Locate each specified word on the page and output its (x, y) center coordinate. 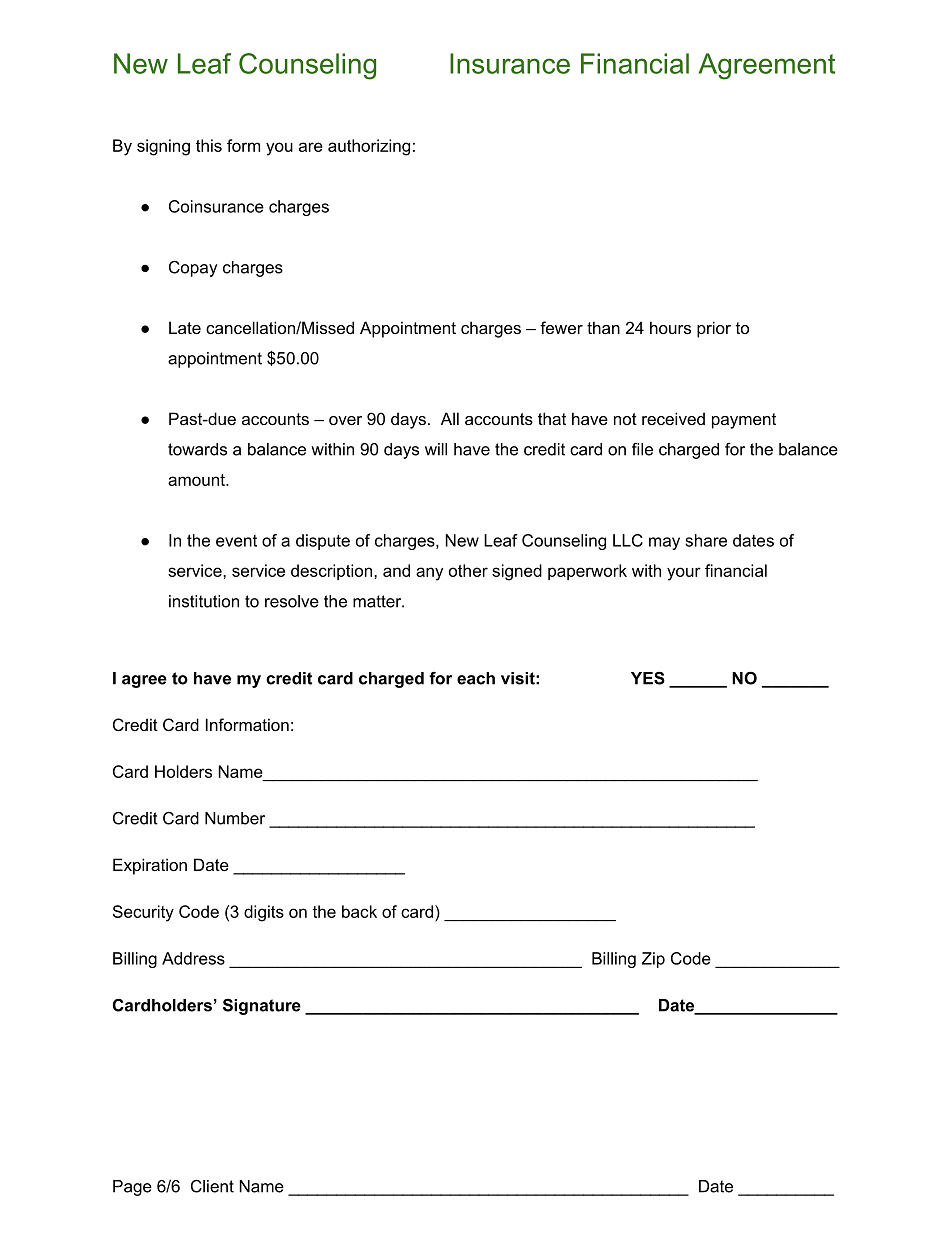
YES (648, 678)
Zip (653, 960)
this (209, 145)
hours (670, 327)
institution (204, 601)
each (476, 678)
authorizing (369, 147)
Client (212, 1186)
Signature (262, 1007)
